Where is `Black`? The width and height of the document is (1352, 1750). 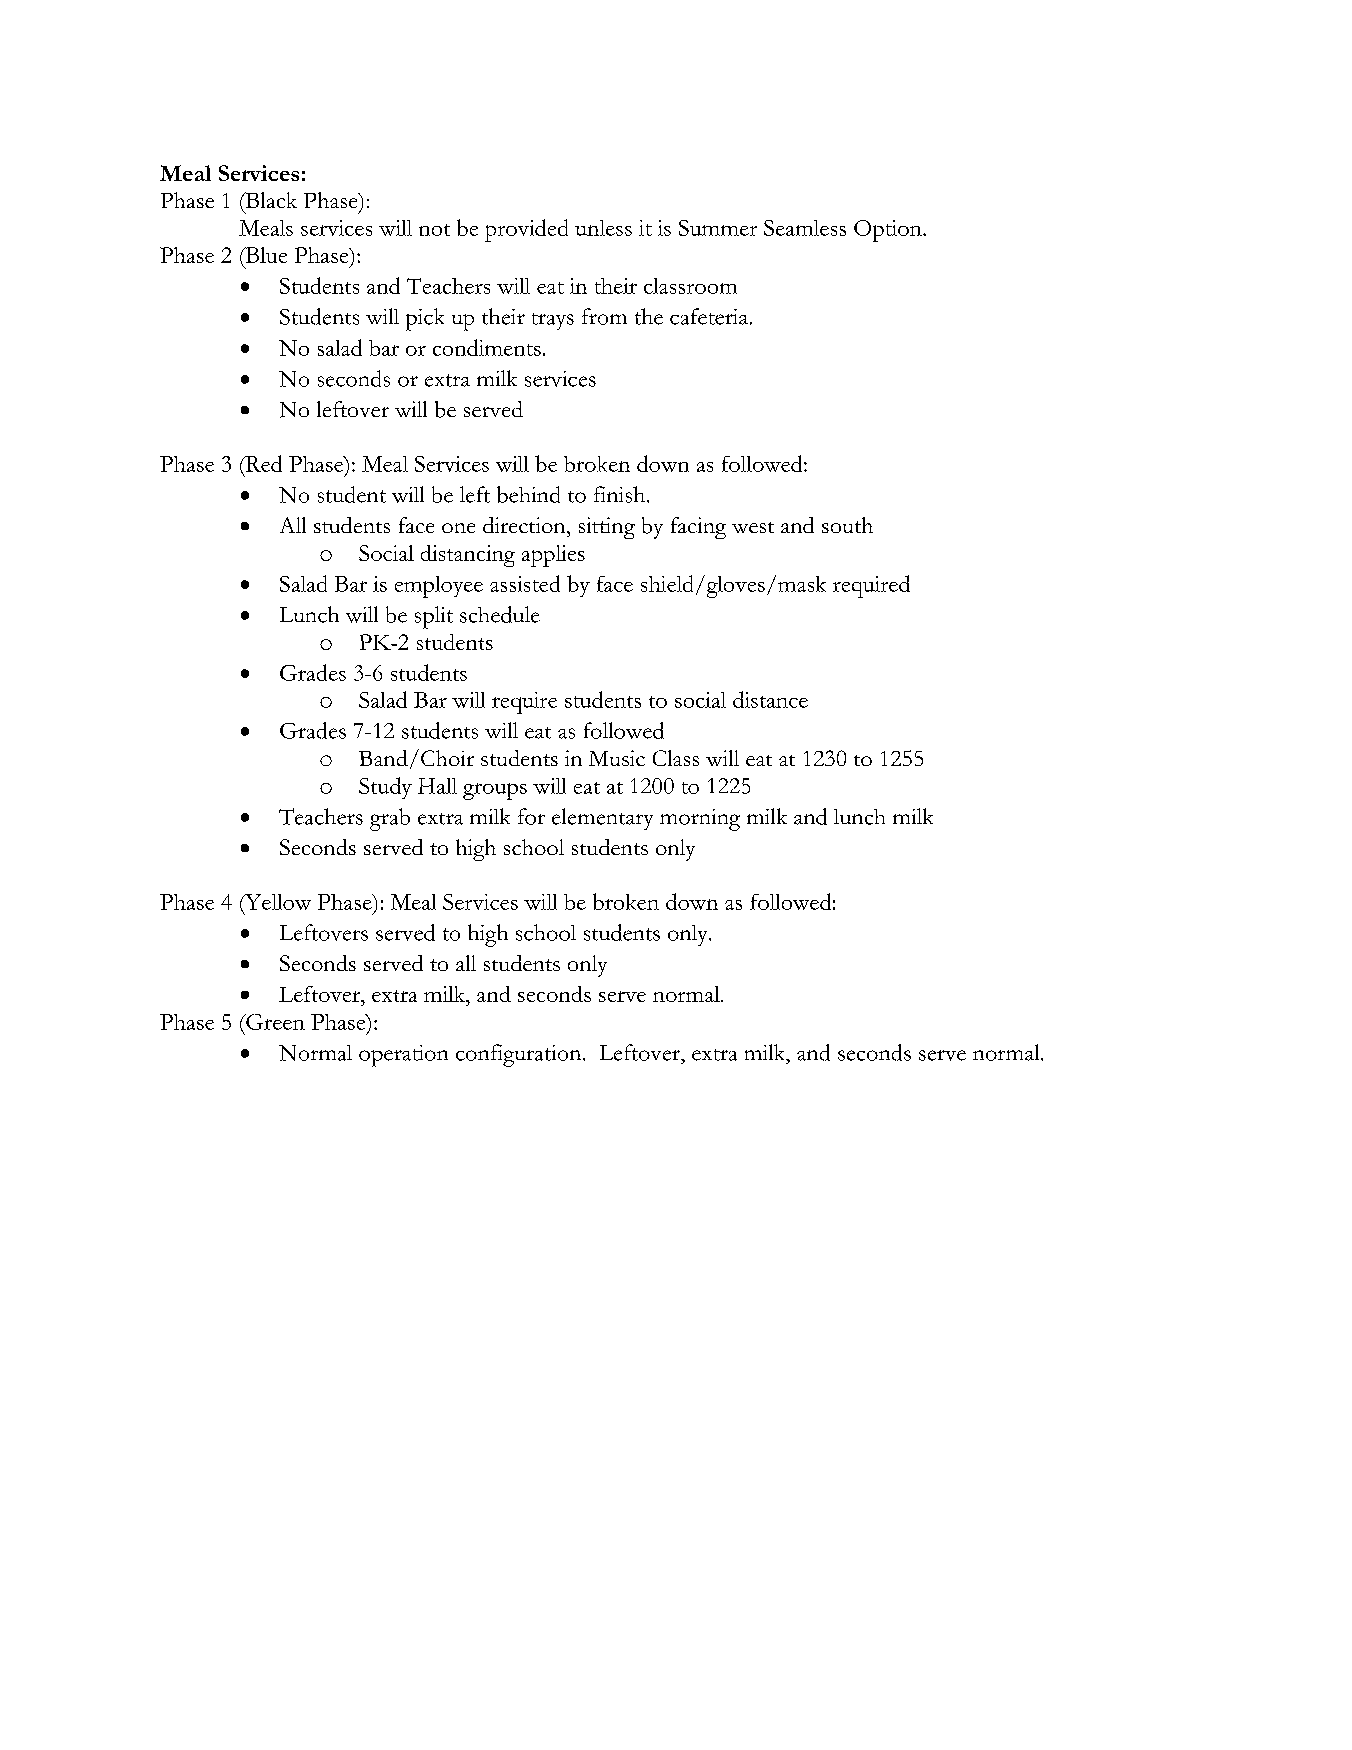 Black is located at coordinates (270, 200).
